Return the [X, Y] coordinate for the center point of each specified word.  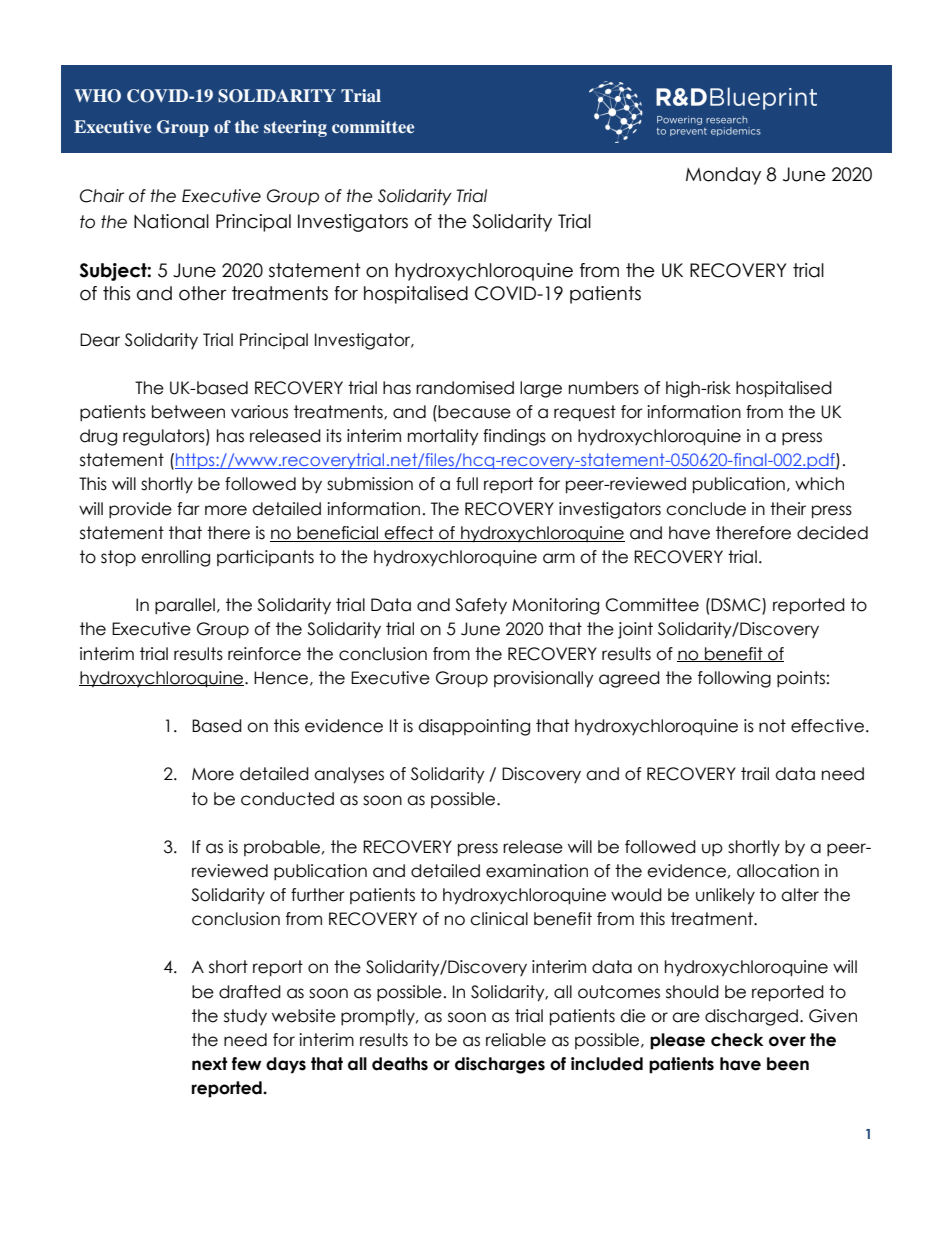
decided [832, 533]
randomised [465, 388]
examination [537, 871]
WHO [97, 96]
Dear [100, 340]
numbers [604, 388]
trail [755, 774]
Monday [723, 176]
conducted [287, 799]
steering [295, 128]
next [210, 1064]
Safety [481, 606]
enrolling [175, 558]
